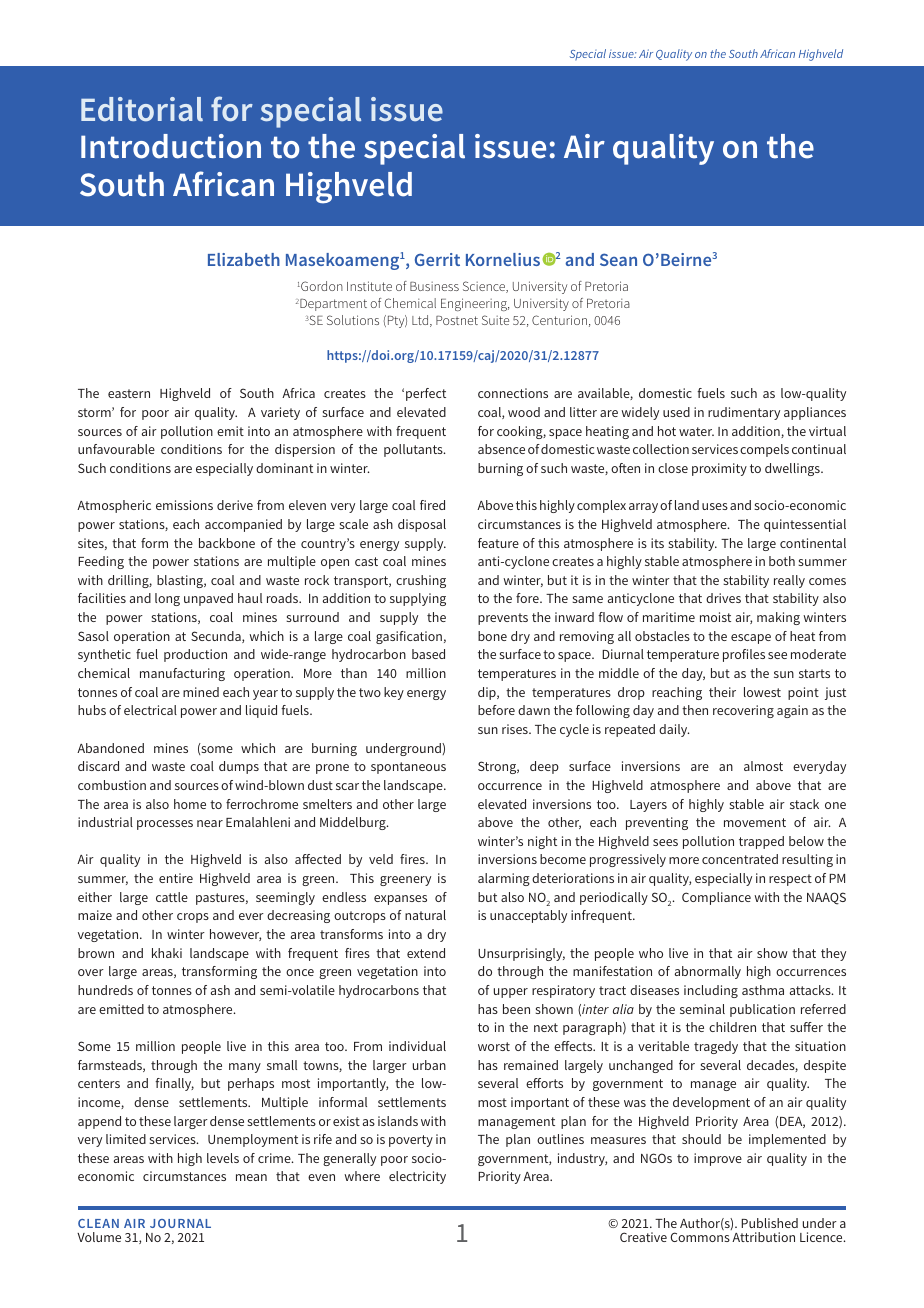  Describe the element at coordinates (744, 413) in the page. I see `rudimentary` at that location.
